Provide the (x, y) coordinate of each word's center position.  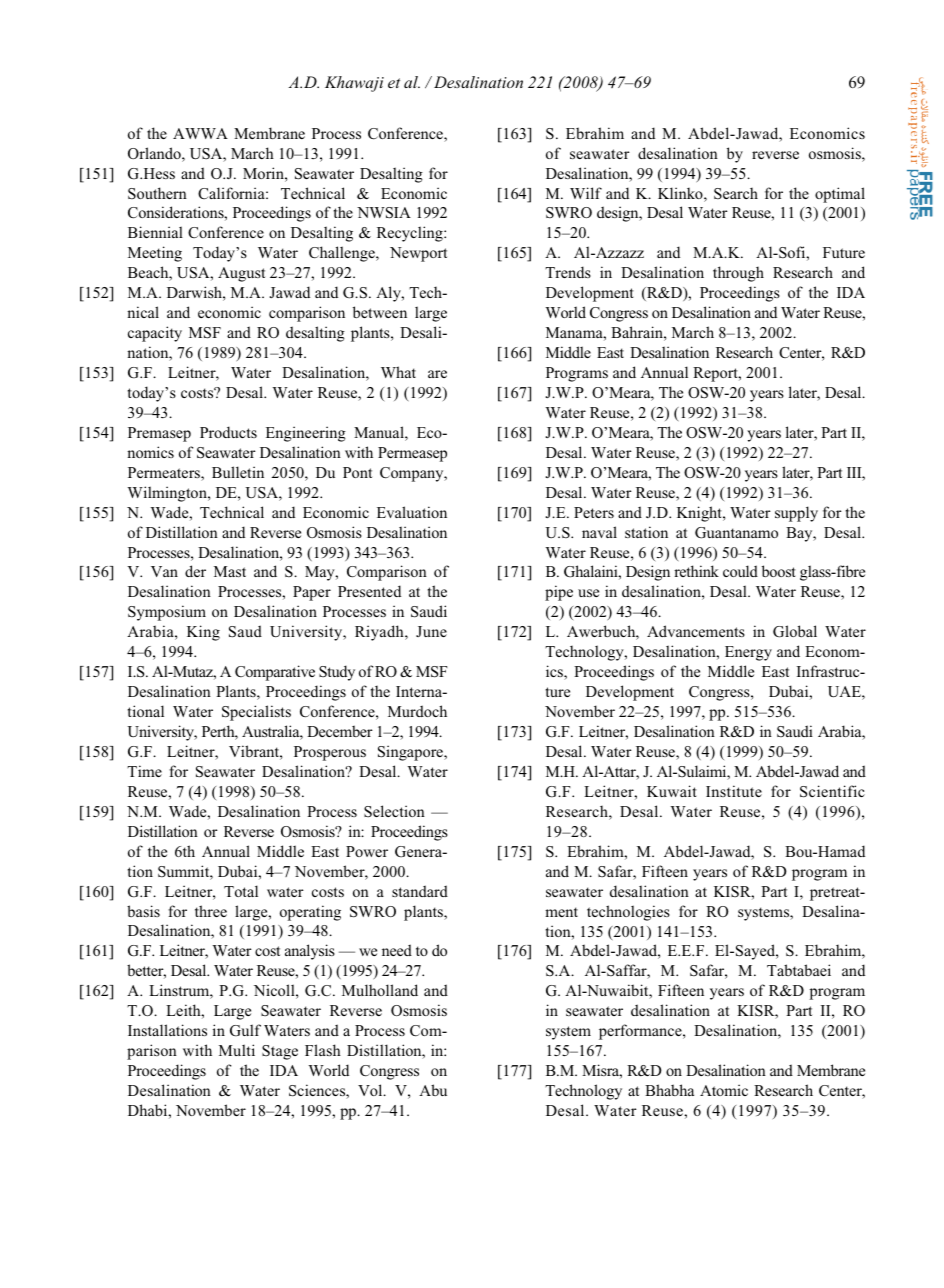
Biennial (155, 232)
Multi (237, 1050)
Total (241, 891)
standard (420, 891)
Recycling (411, 234)
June (431, 631)
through (738, 274)
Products (228, 432)
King (203, 633)
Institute (734, 791)
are (437, 374)
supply (796, 514)
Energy (748, 653)
